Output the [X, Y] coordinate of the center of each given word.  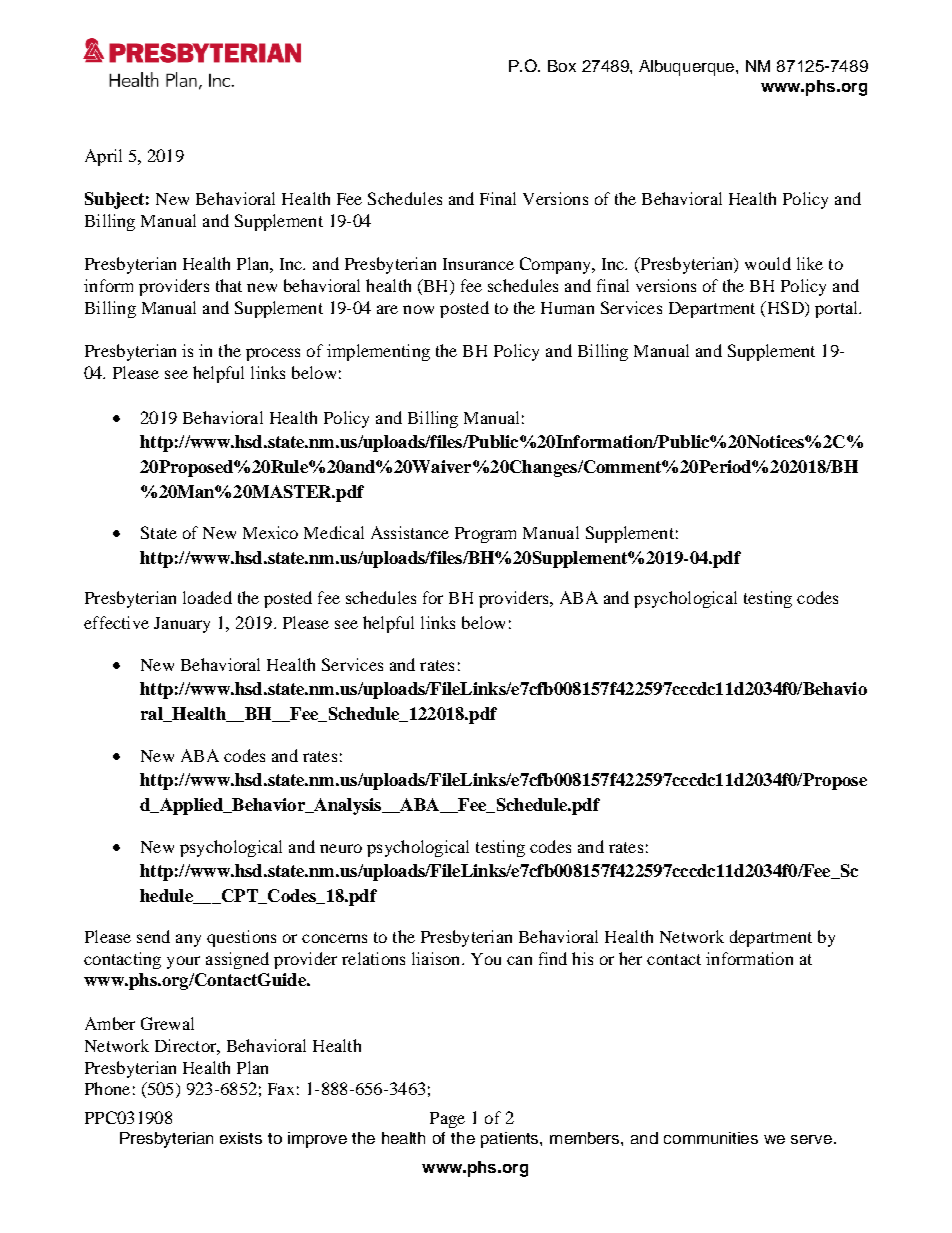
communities [711, 1138]
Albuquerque [688, 68]
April [103, 157]
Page [447, 1120]
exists [241, 1138]
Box [562, 66]
